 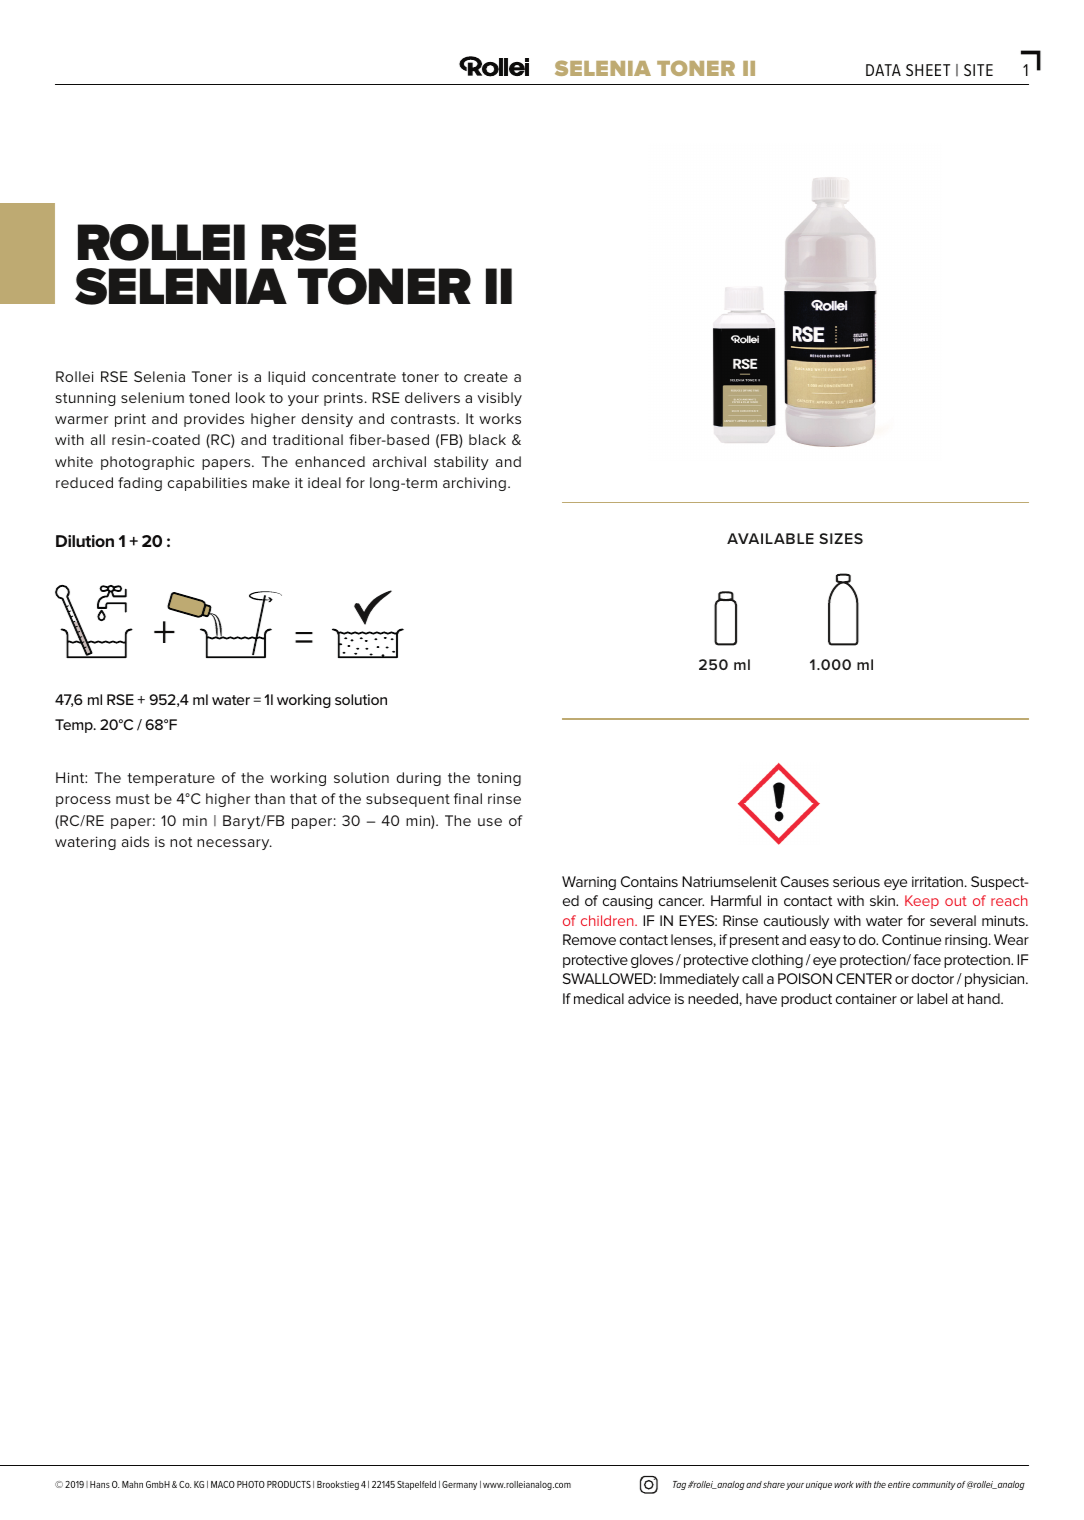 I want to click on irritation, so click(x=939, y=881).
